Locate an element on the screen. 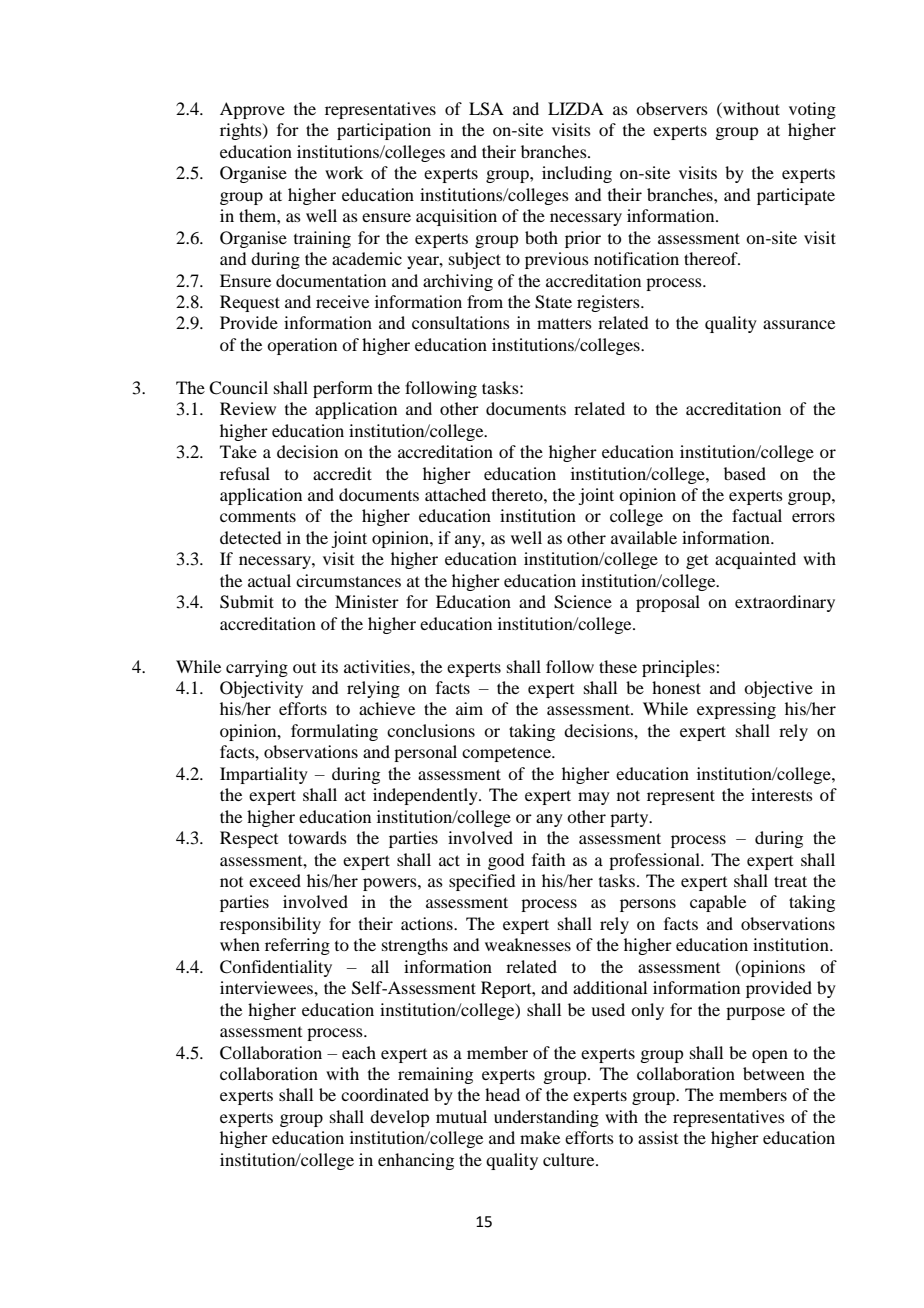  make is located at coordinates (540, 1137).
